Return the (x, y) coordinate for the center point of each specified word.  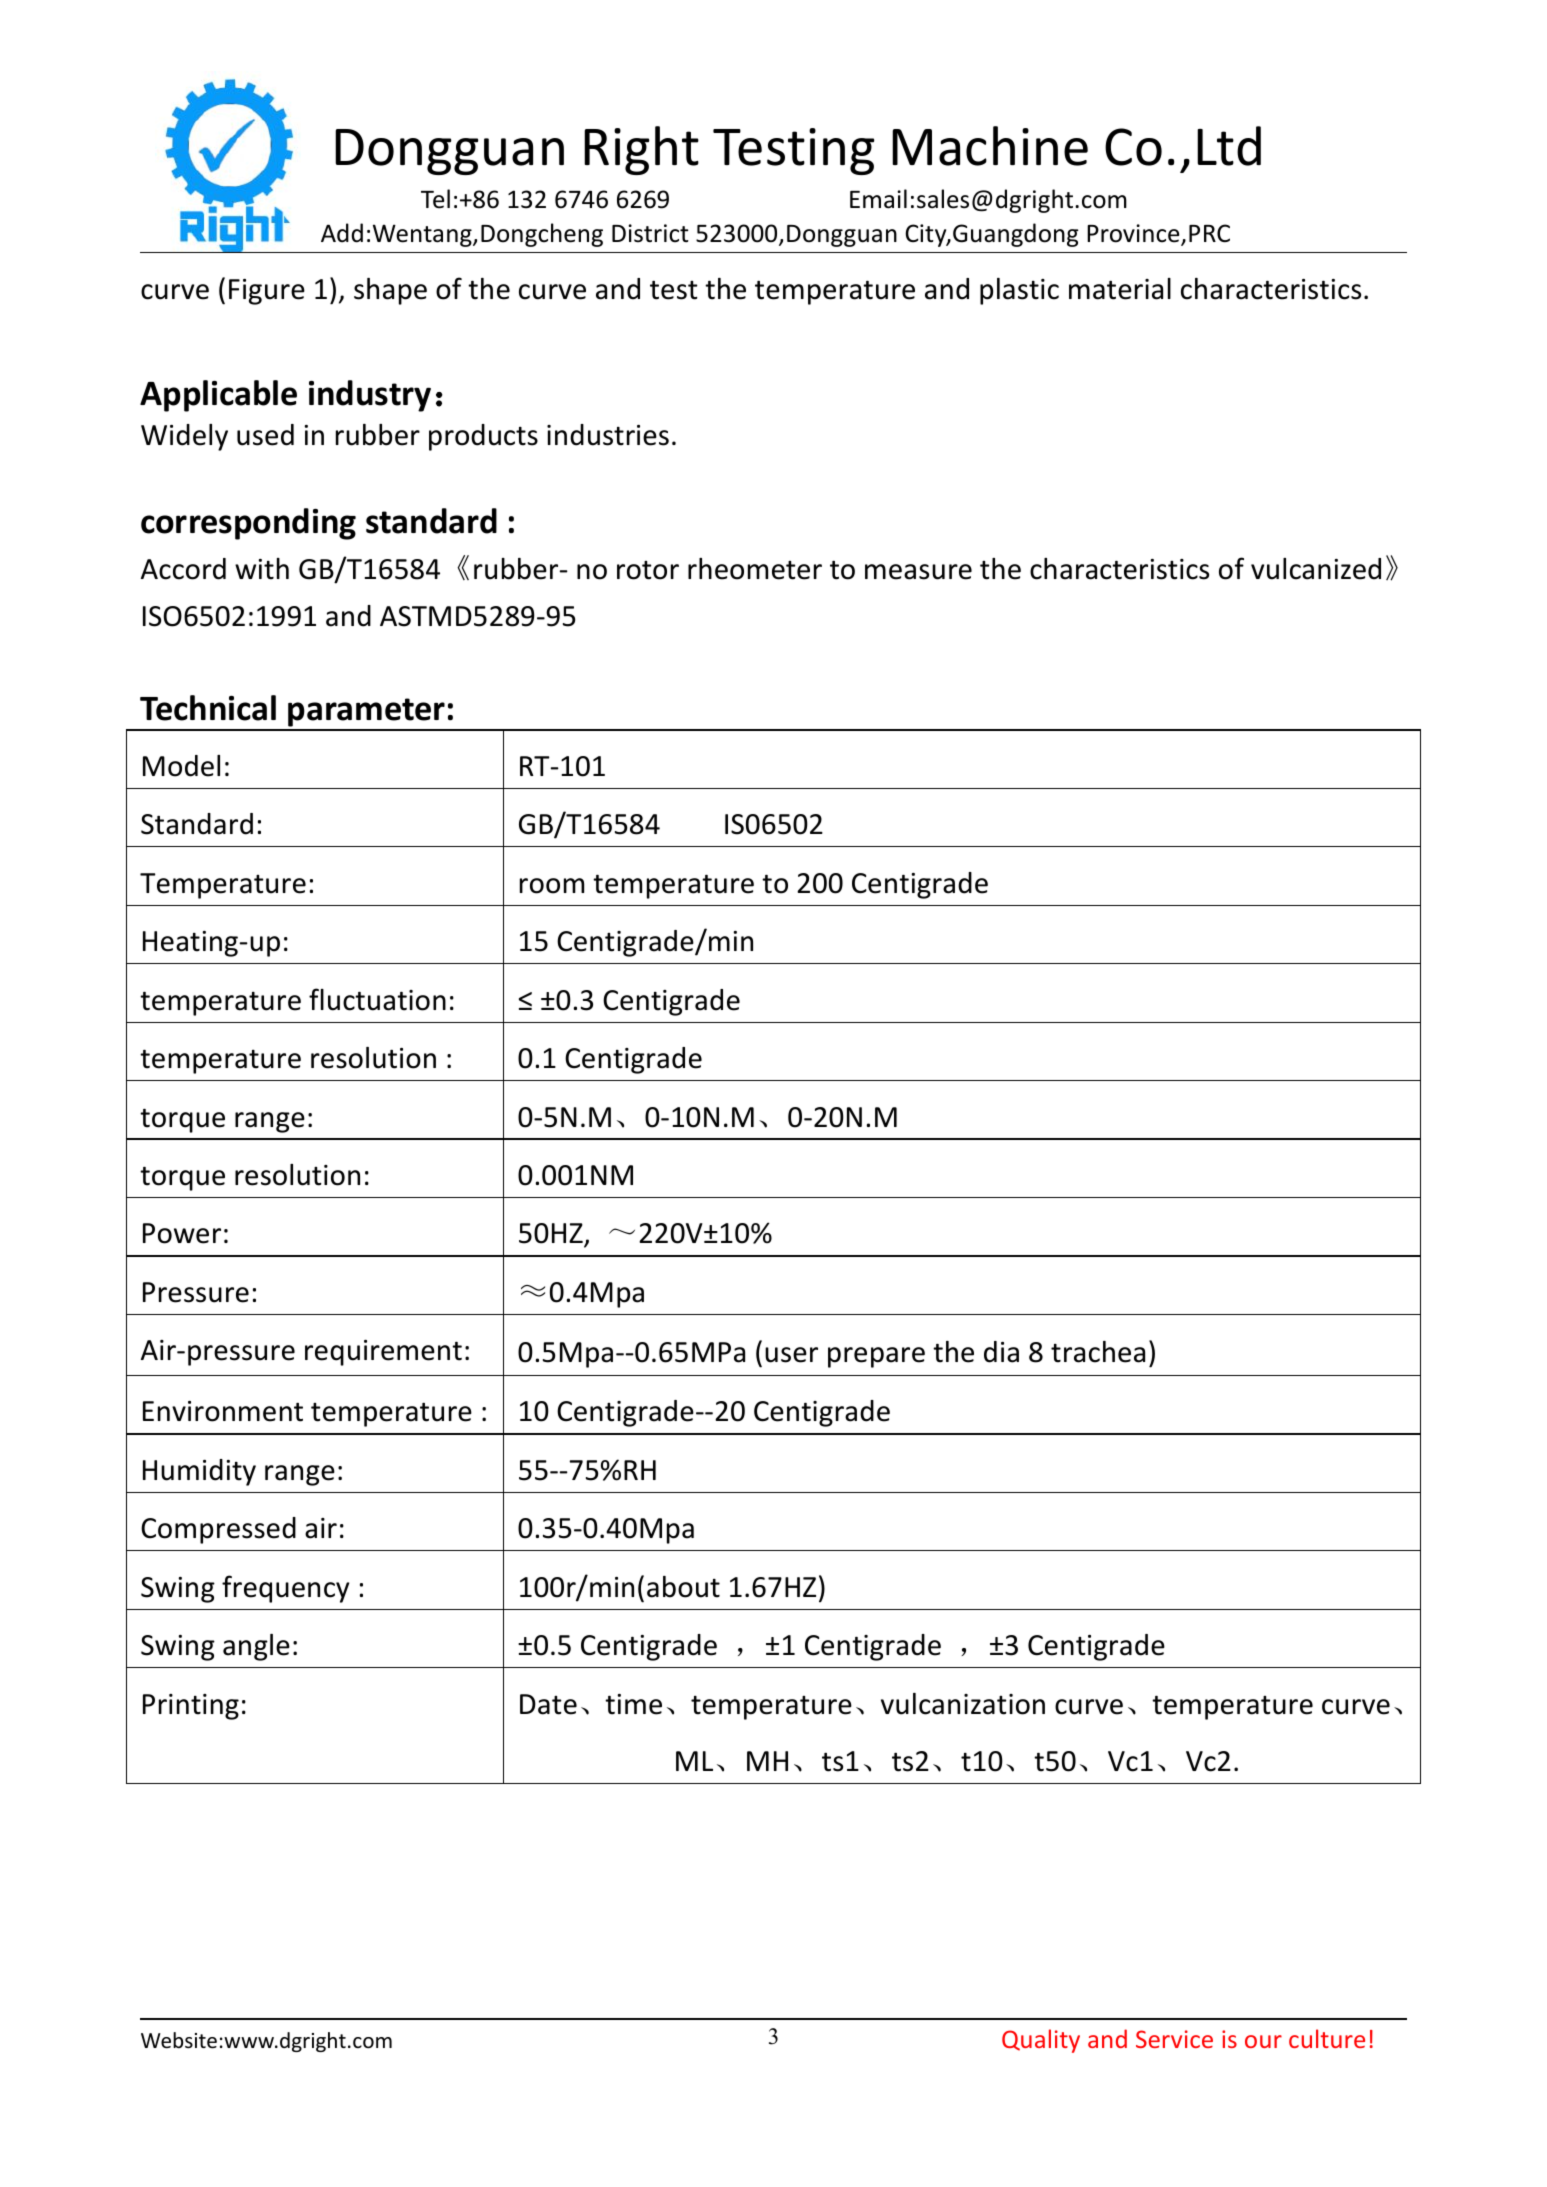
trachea (1098, 1352)
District (650, 233)
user (791, 1355)
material (1120, 289)
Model (181, 766)
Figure (267, 292)
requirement (383, 1353)
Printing (191, 1707)
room (552, 886)
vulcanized (1316, 569)
